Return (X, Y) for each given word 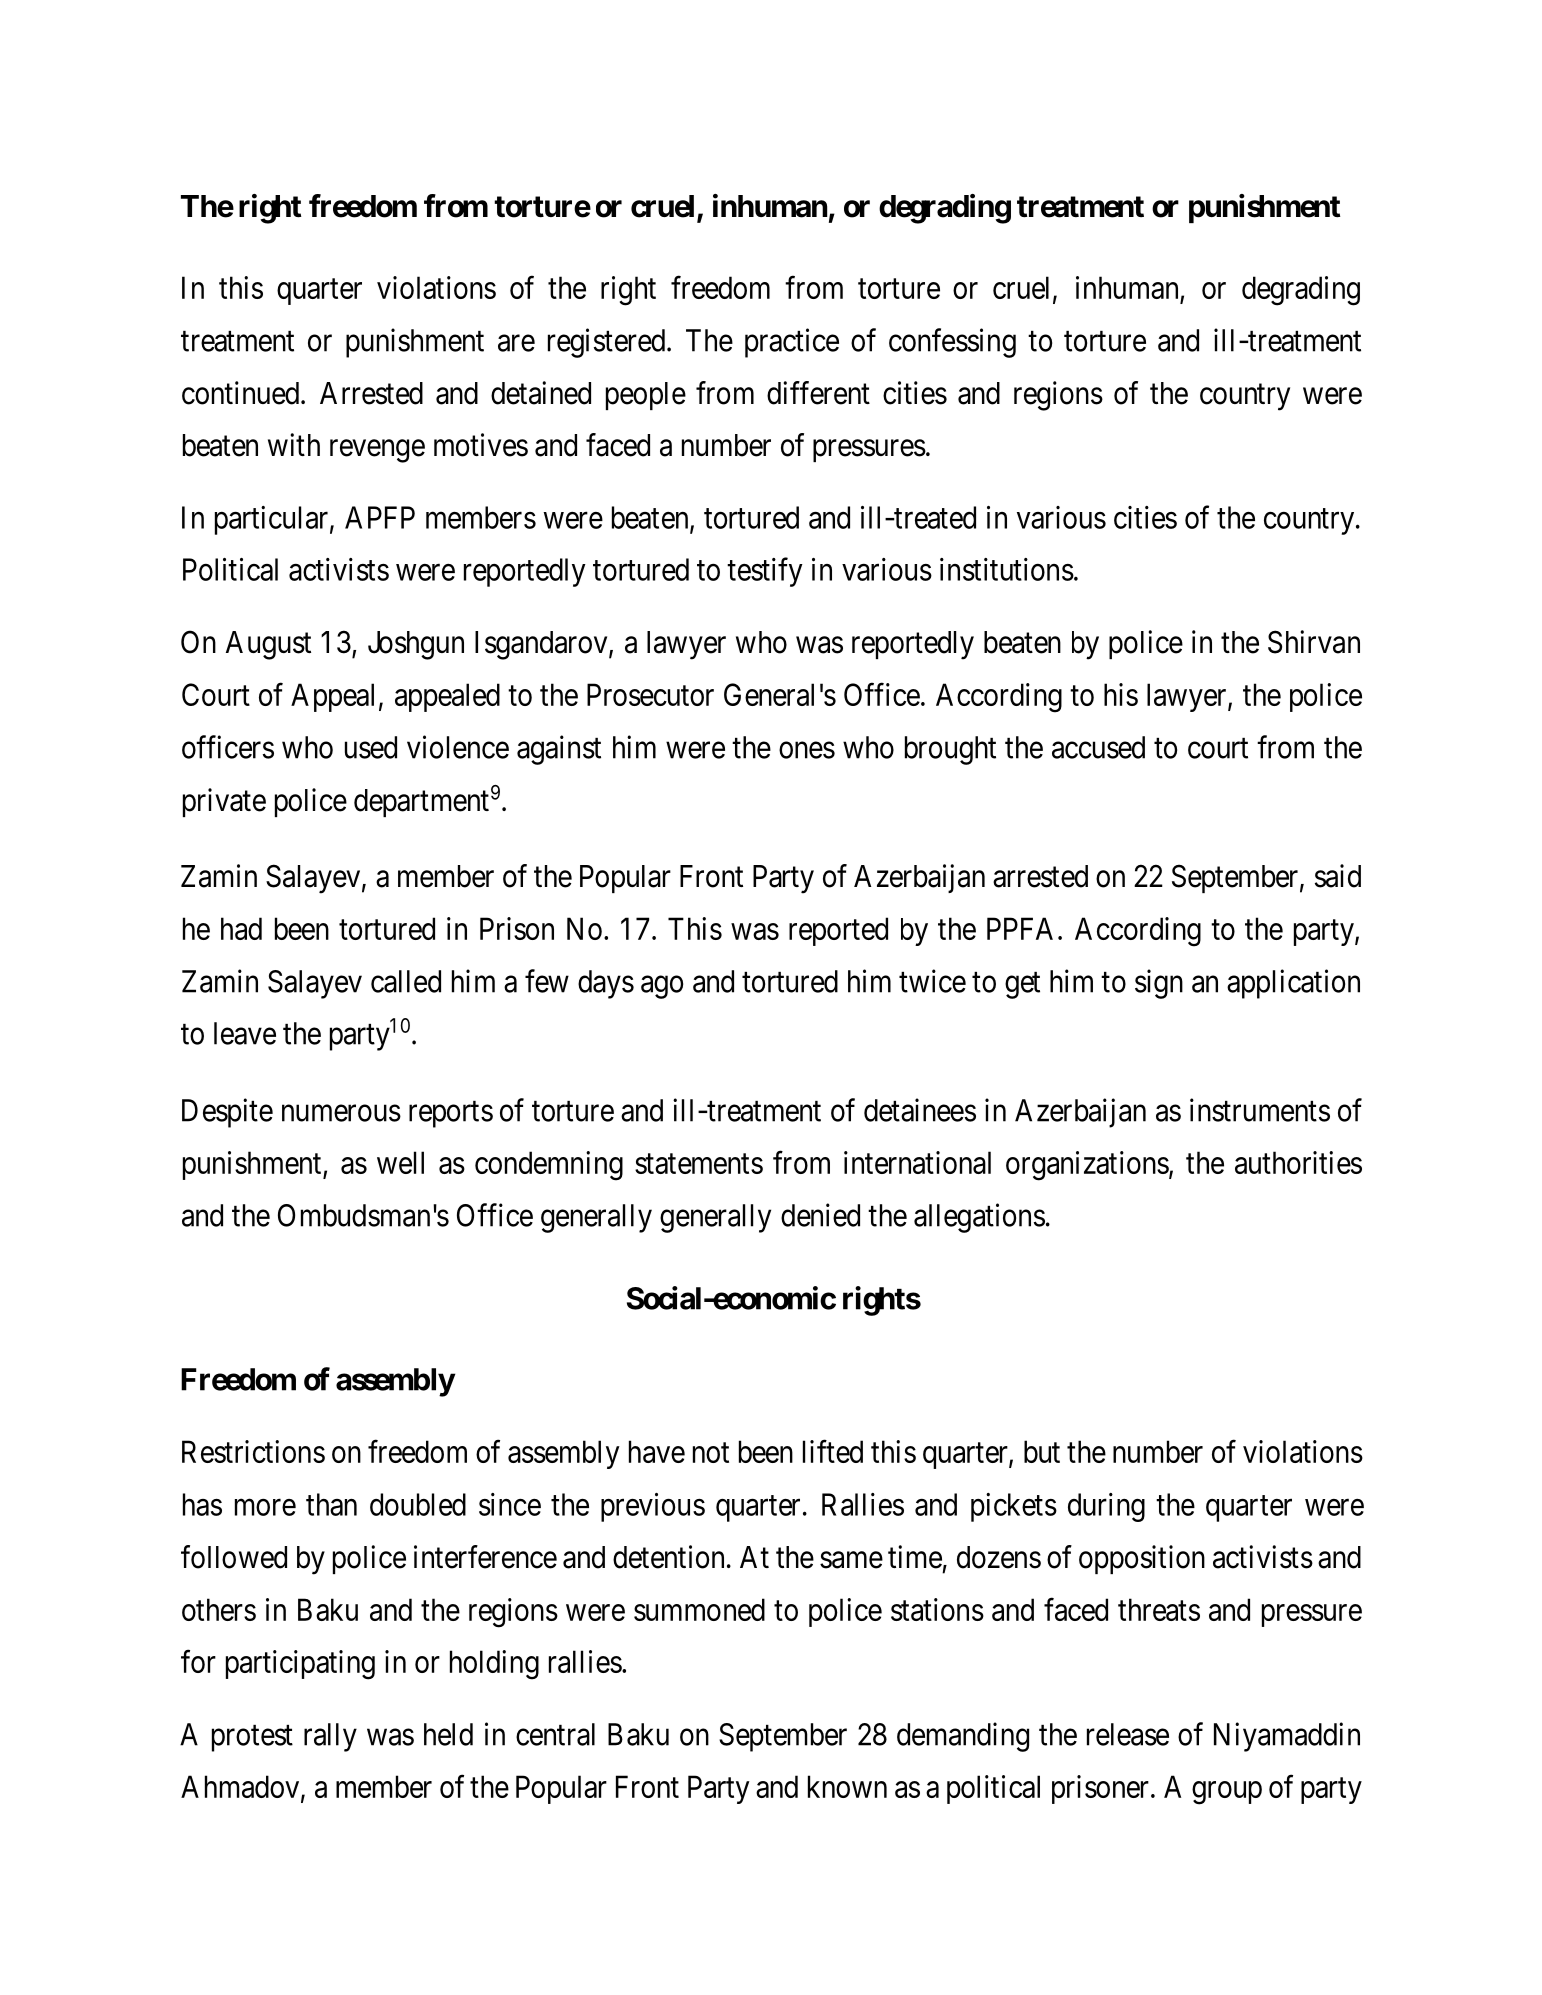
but (1042, 1451)
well (400, 1162)
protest (252, 1738)
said (1338, 876)
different (818, 393)
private (224, 802)
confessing (952, 343)
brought (950, 750)
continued (242, 393)
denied (820, 1215)
